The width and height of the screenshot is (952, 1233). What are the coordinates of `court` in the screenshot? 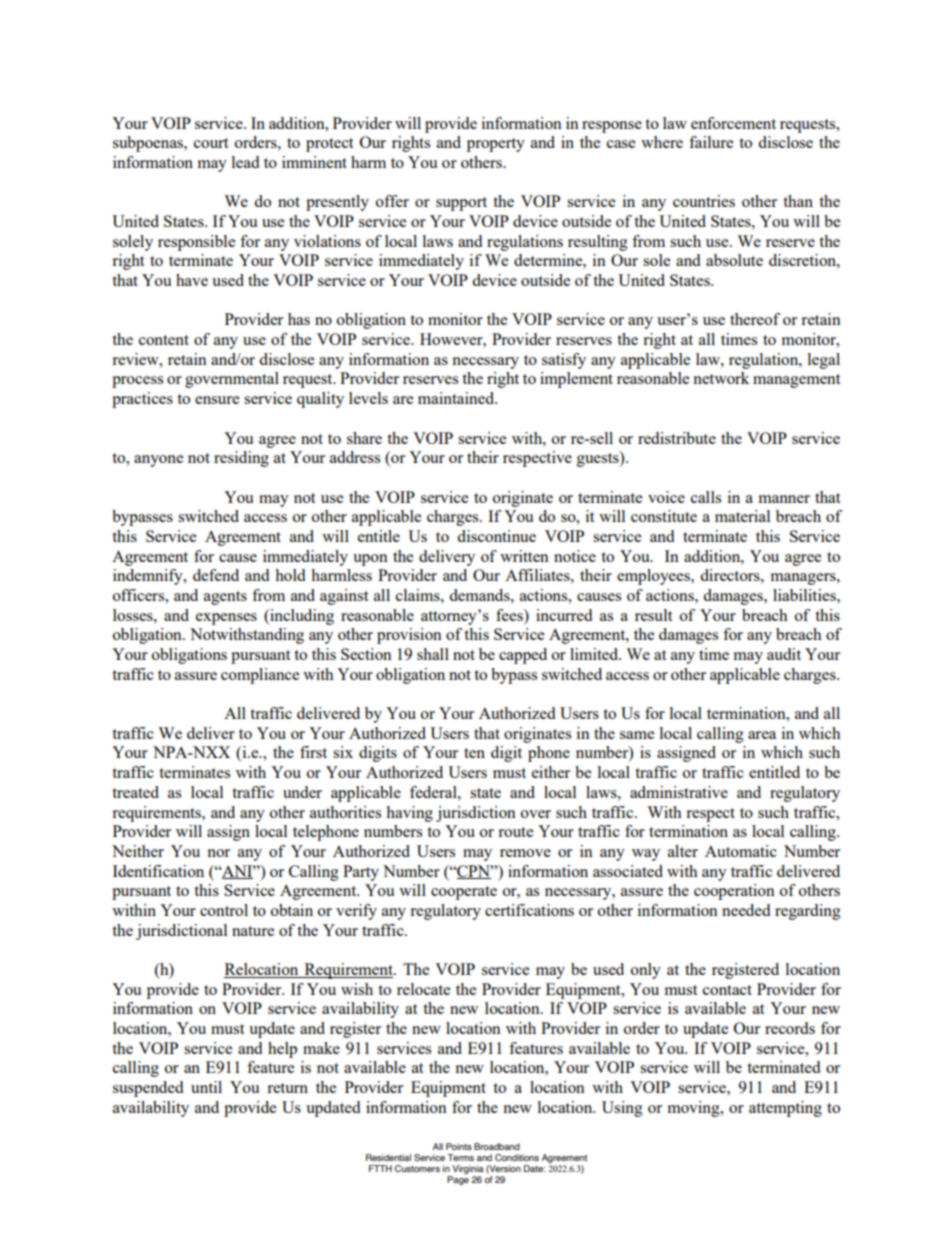 It's located at (211, 143).
